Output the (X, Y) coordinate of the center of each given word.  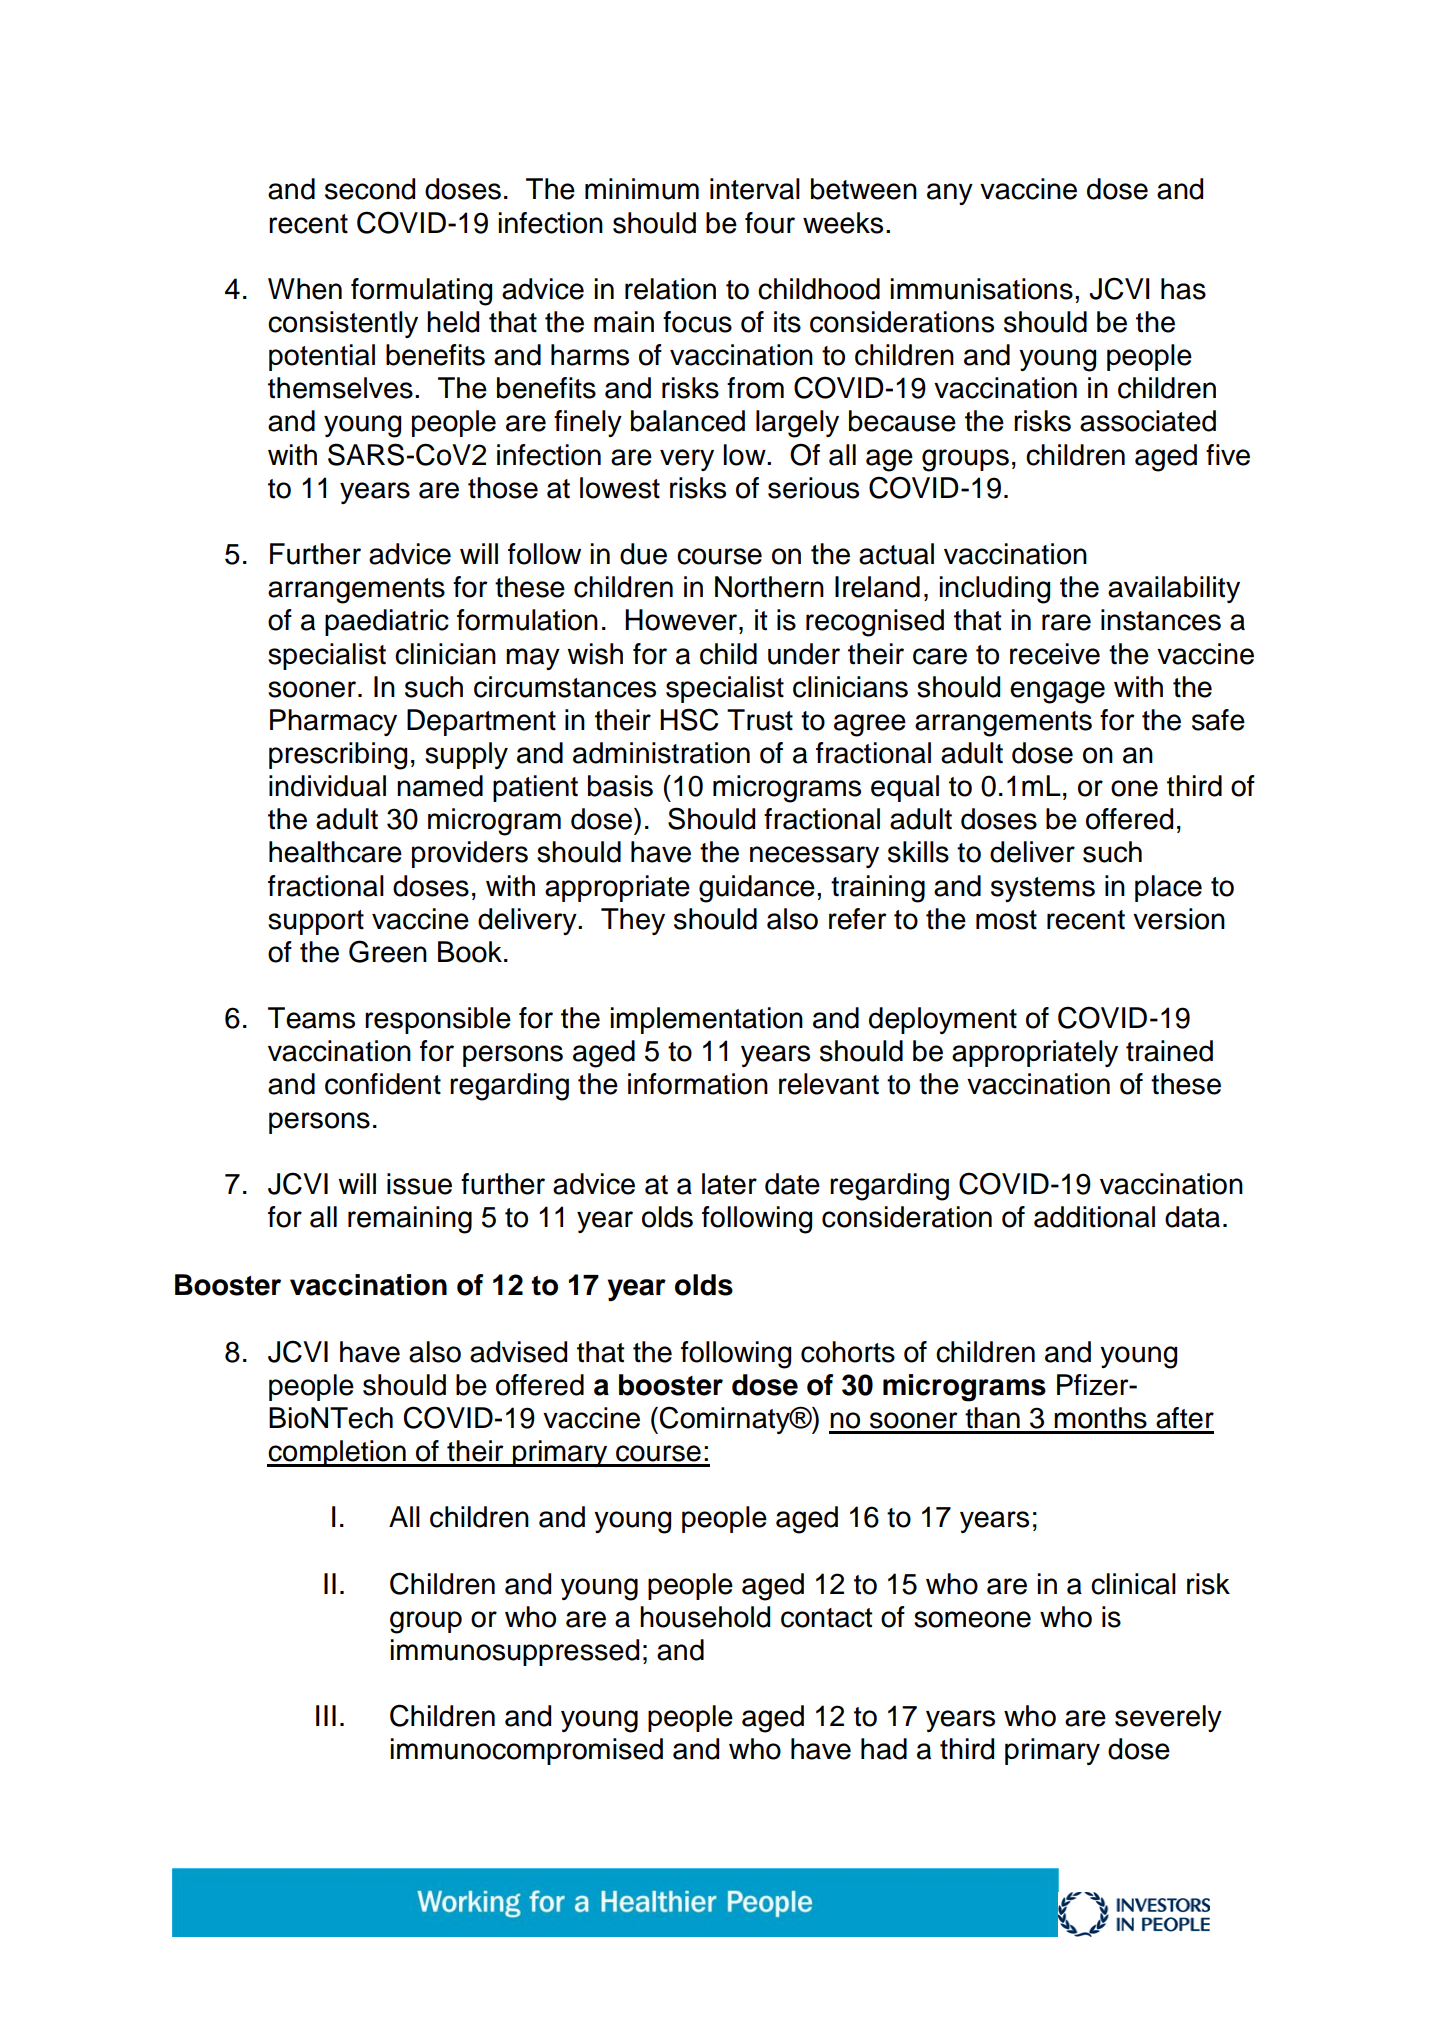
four (770, 223)
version (1179, 919)
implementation (706, 1020)
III (326, 1715)
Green (388, 951)
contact (826, 1618)
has (1183, 289)
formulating (421, 292)
